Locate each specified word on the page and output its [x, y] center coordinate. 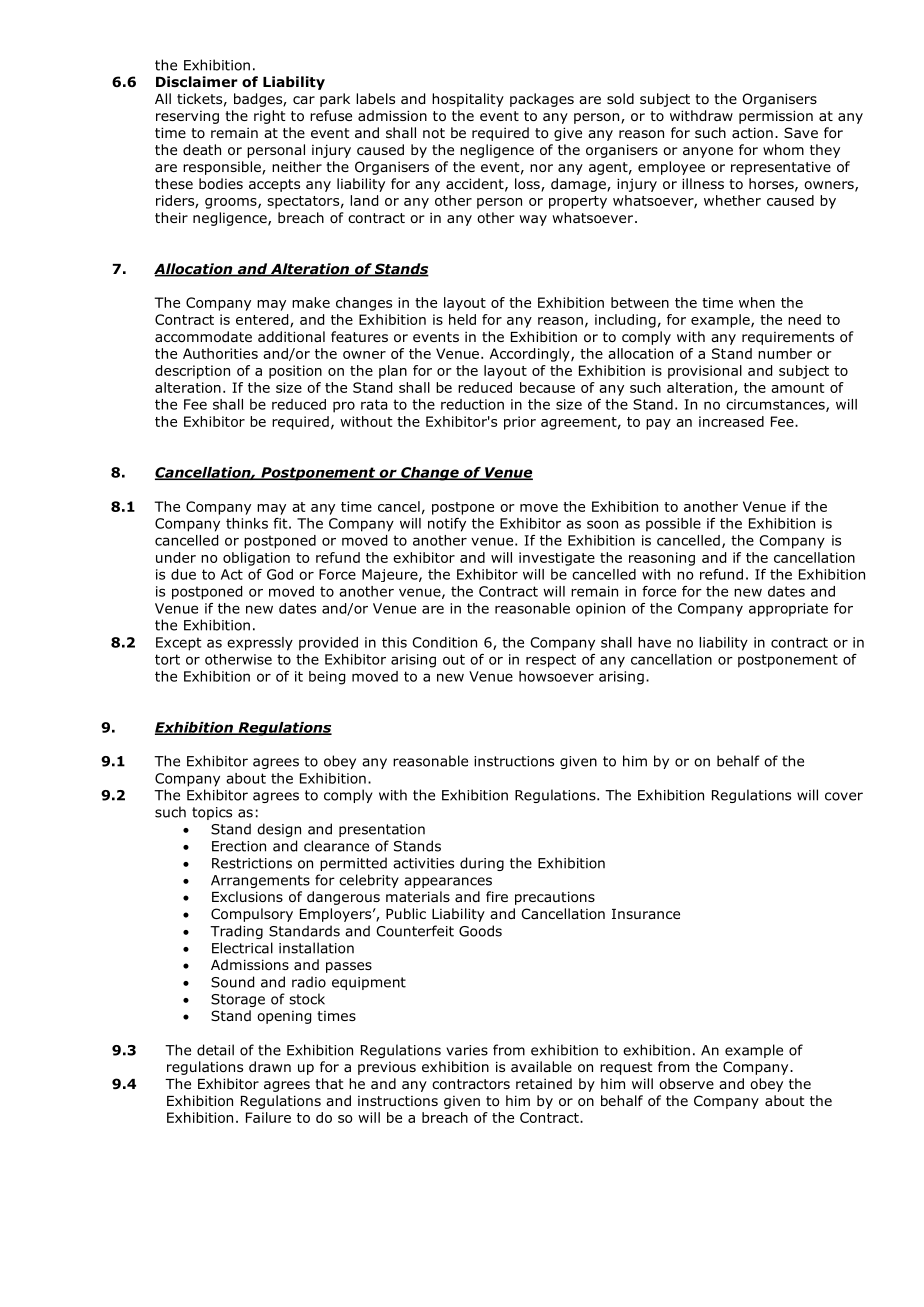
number [785, 353]
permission [776, 117]
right [270, 117]
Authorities [220, 353]
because [547, 387]
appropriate [788, 610]
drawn [270, 1066]
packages [542, 100]
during [482, 864]
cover [844, 796]
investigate [557, 559]
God [280, 574]
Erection [239, 846]
